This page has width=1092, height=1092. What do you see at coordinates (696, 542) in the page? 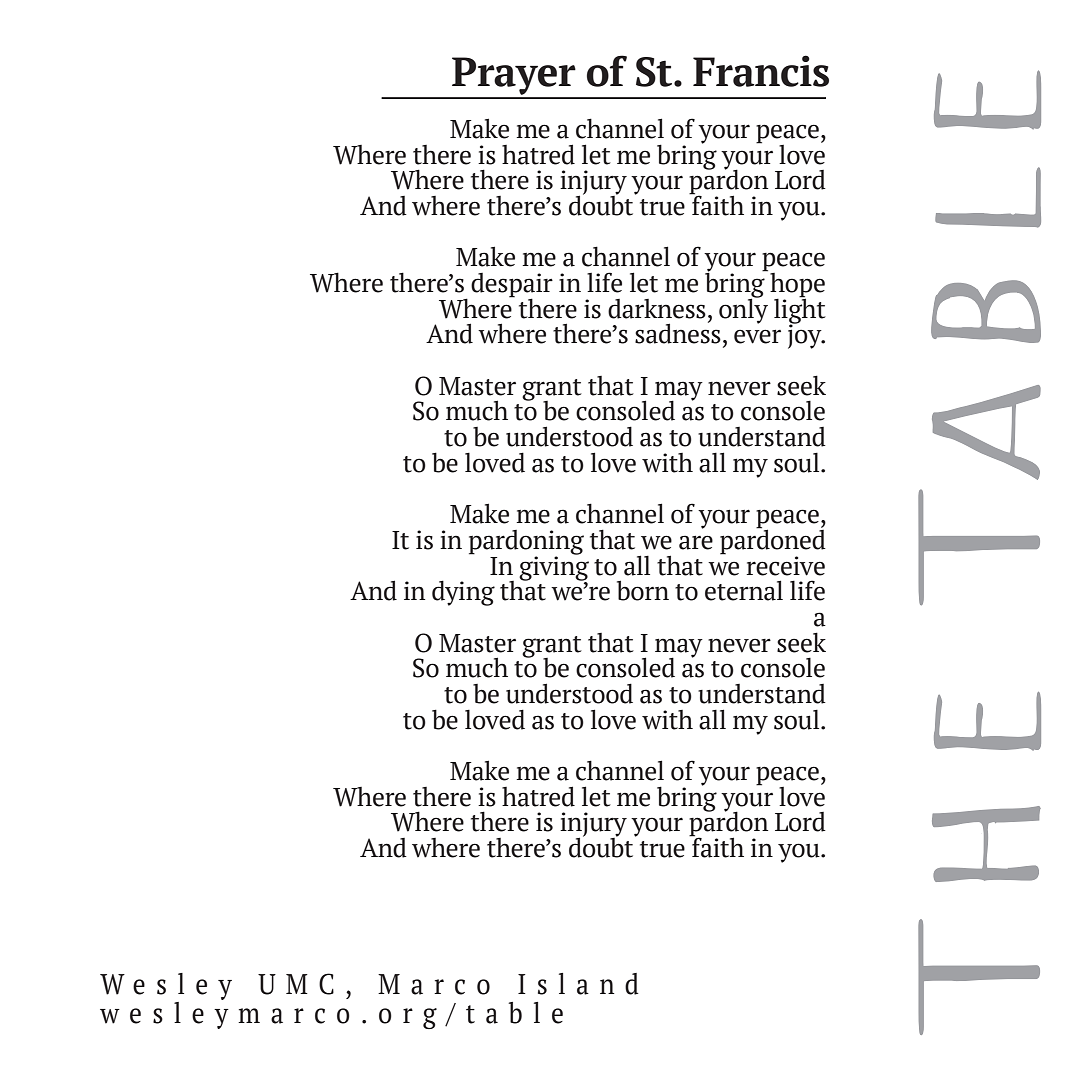
I see `are` at bounding box center [696, 542].
